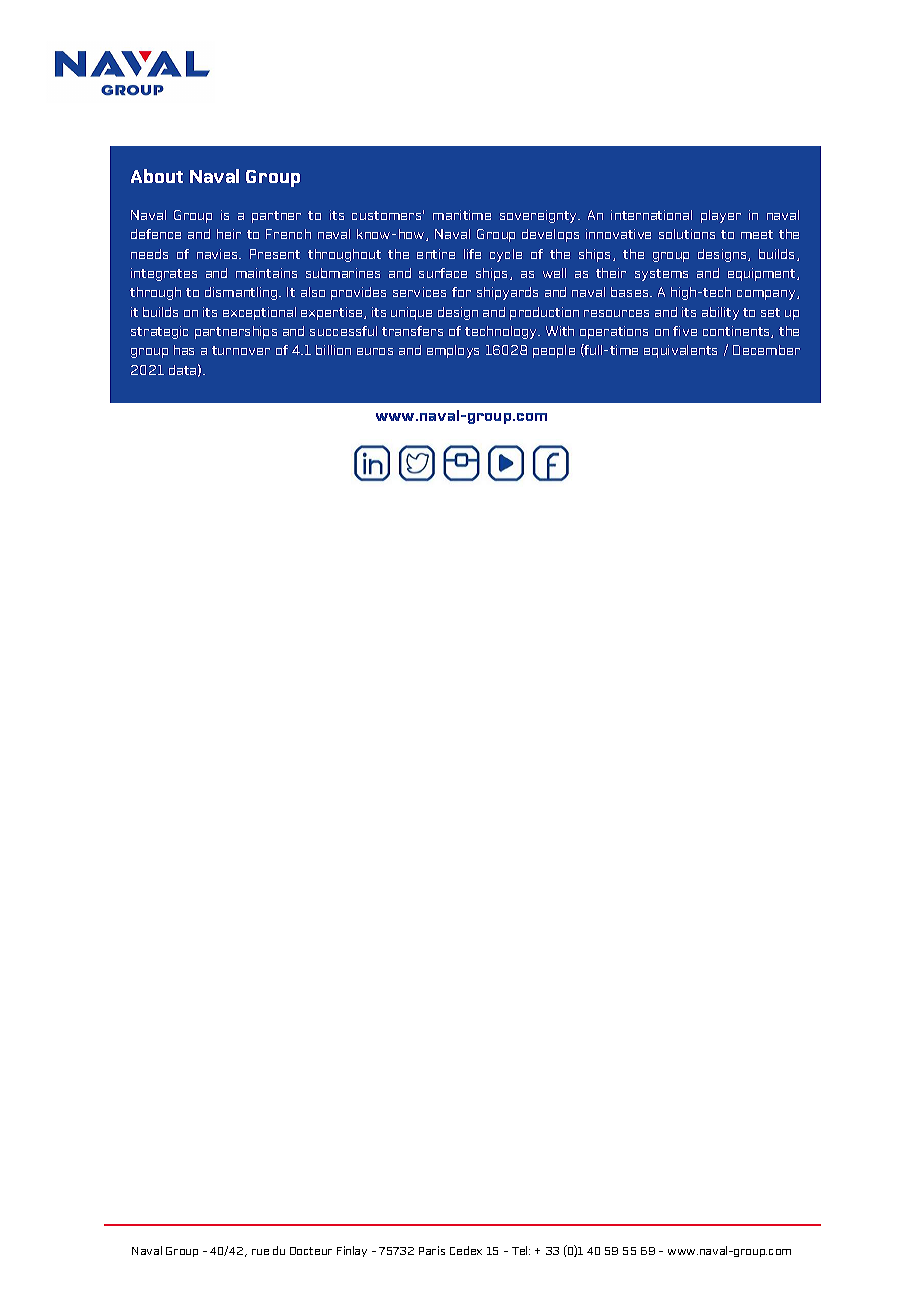  Describe the element at coordinates (333, 350) in the screenshot. I see `billion` at that location.
